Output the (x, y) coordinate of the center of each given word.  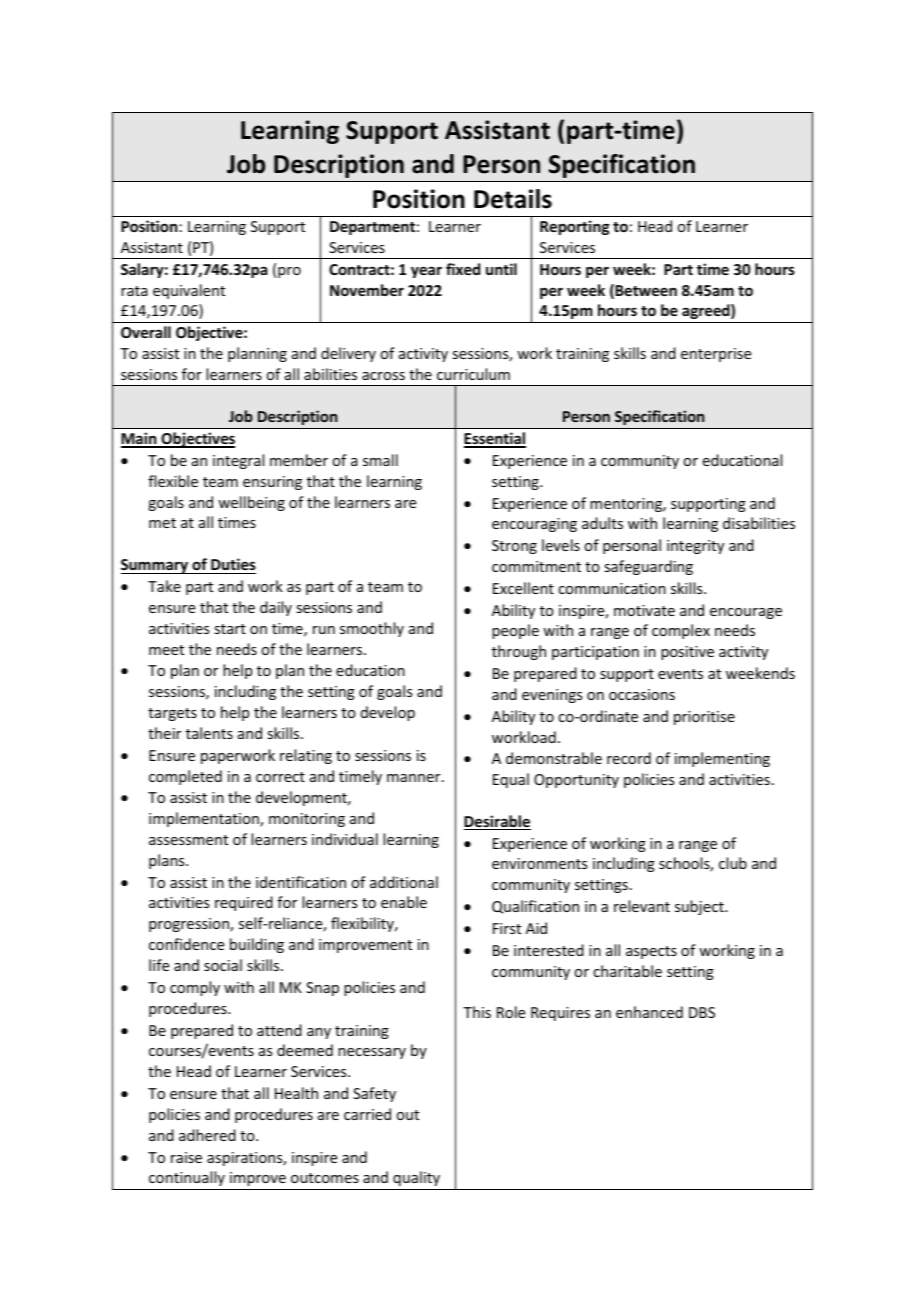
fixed (463, 269)
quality (416, 1178)
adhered (207, 1135)
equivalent (189, 291)
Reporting (575, 227)
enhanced (649, 1012)
